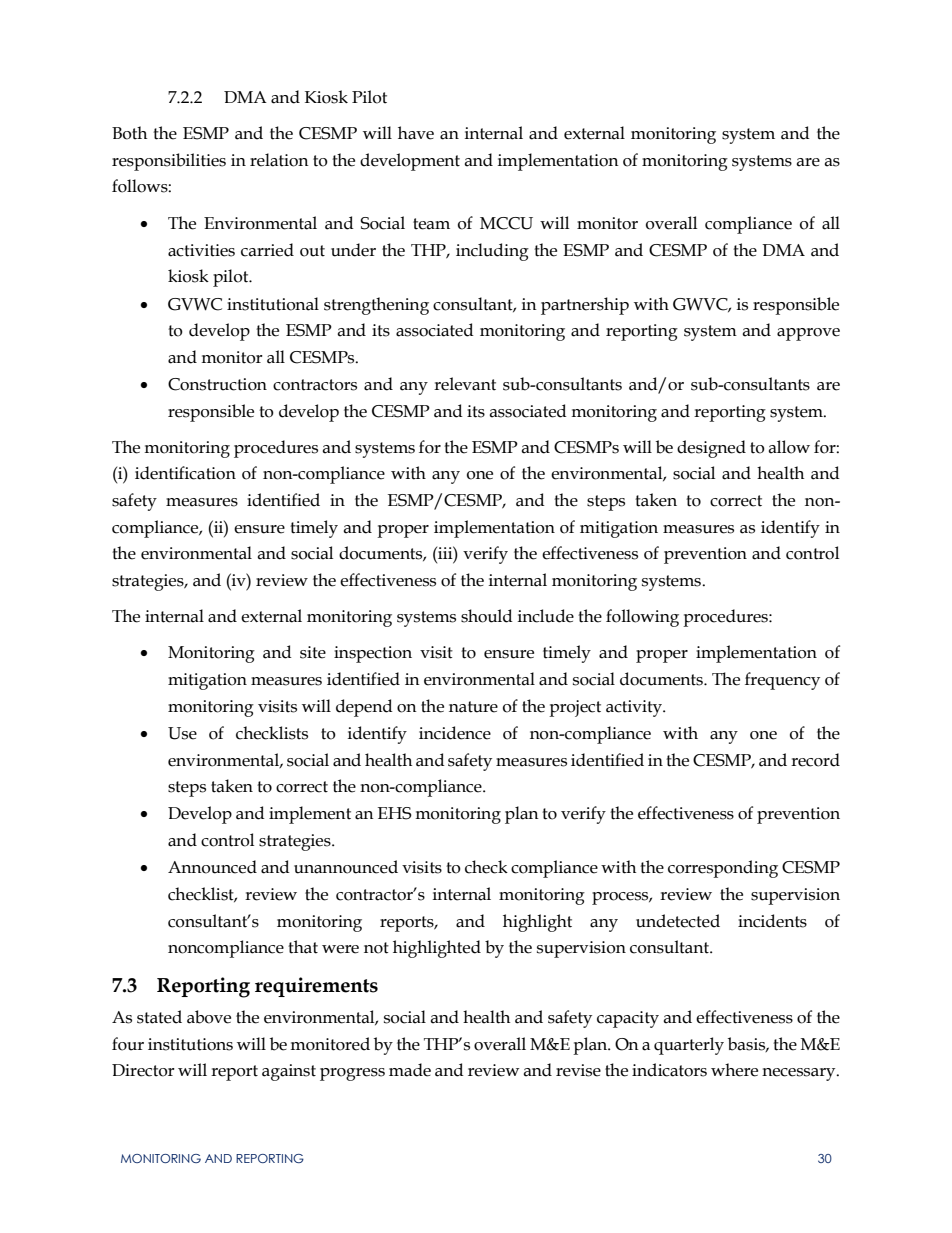 The width and height of the image is (952, 1233). Describe the element at coordinates (723, 869) in the image. I see `corresponding` at that location.
